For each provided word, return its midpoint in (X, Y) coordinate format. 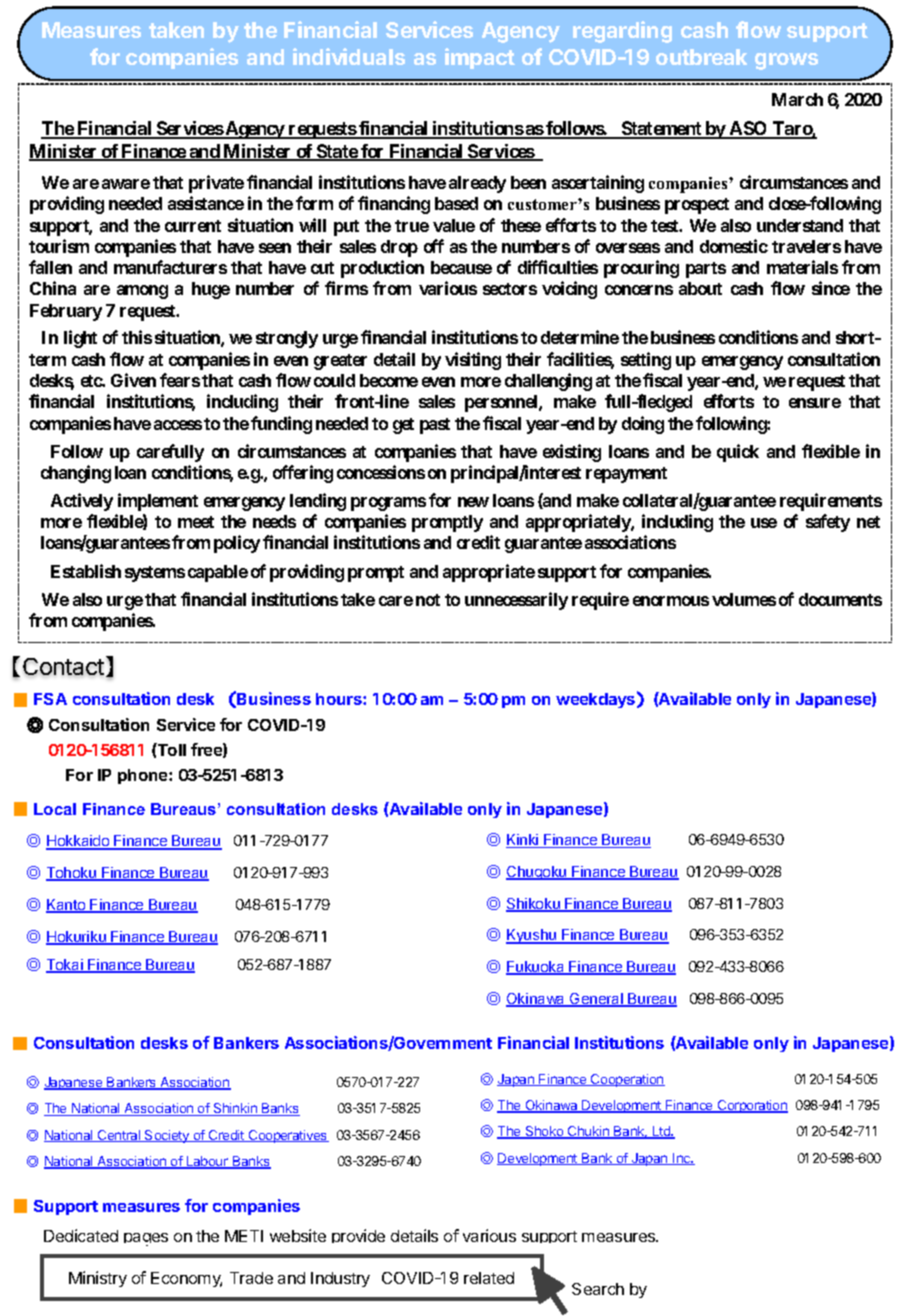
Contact (63, 666)
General (596, 1000)
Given (133, 380)
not (428, 600)
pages (146, 1239)
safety (828, 523)
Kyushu (532, 936)
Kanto (67, 906)
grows (786, 61)
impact (480, 58)
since (831, 288)
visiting (473, 361)
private (216, 184)
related (489, 1278)
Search (598, 1289)
